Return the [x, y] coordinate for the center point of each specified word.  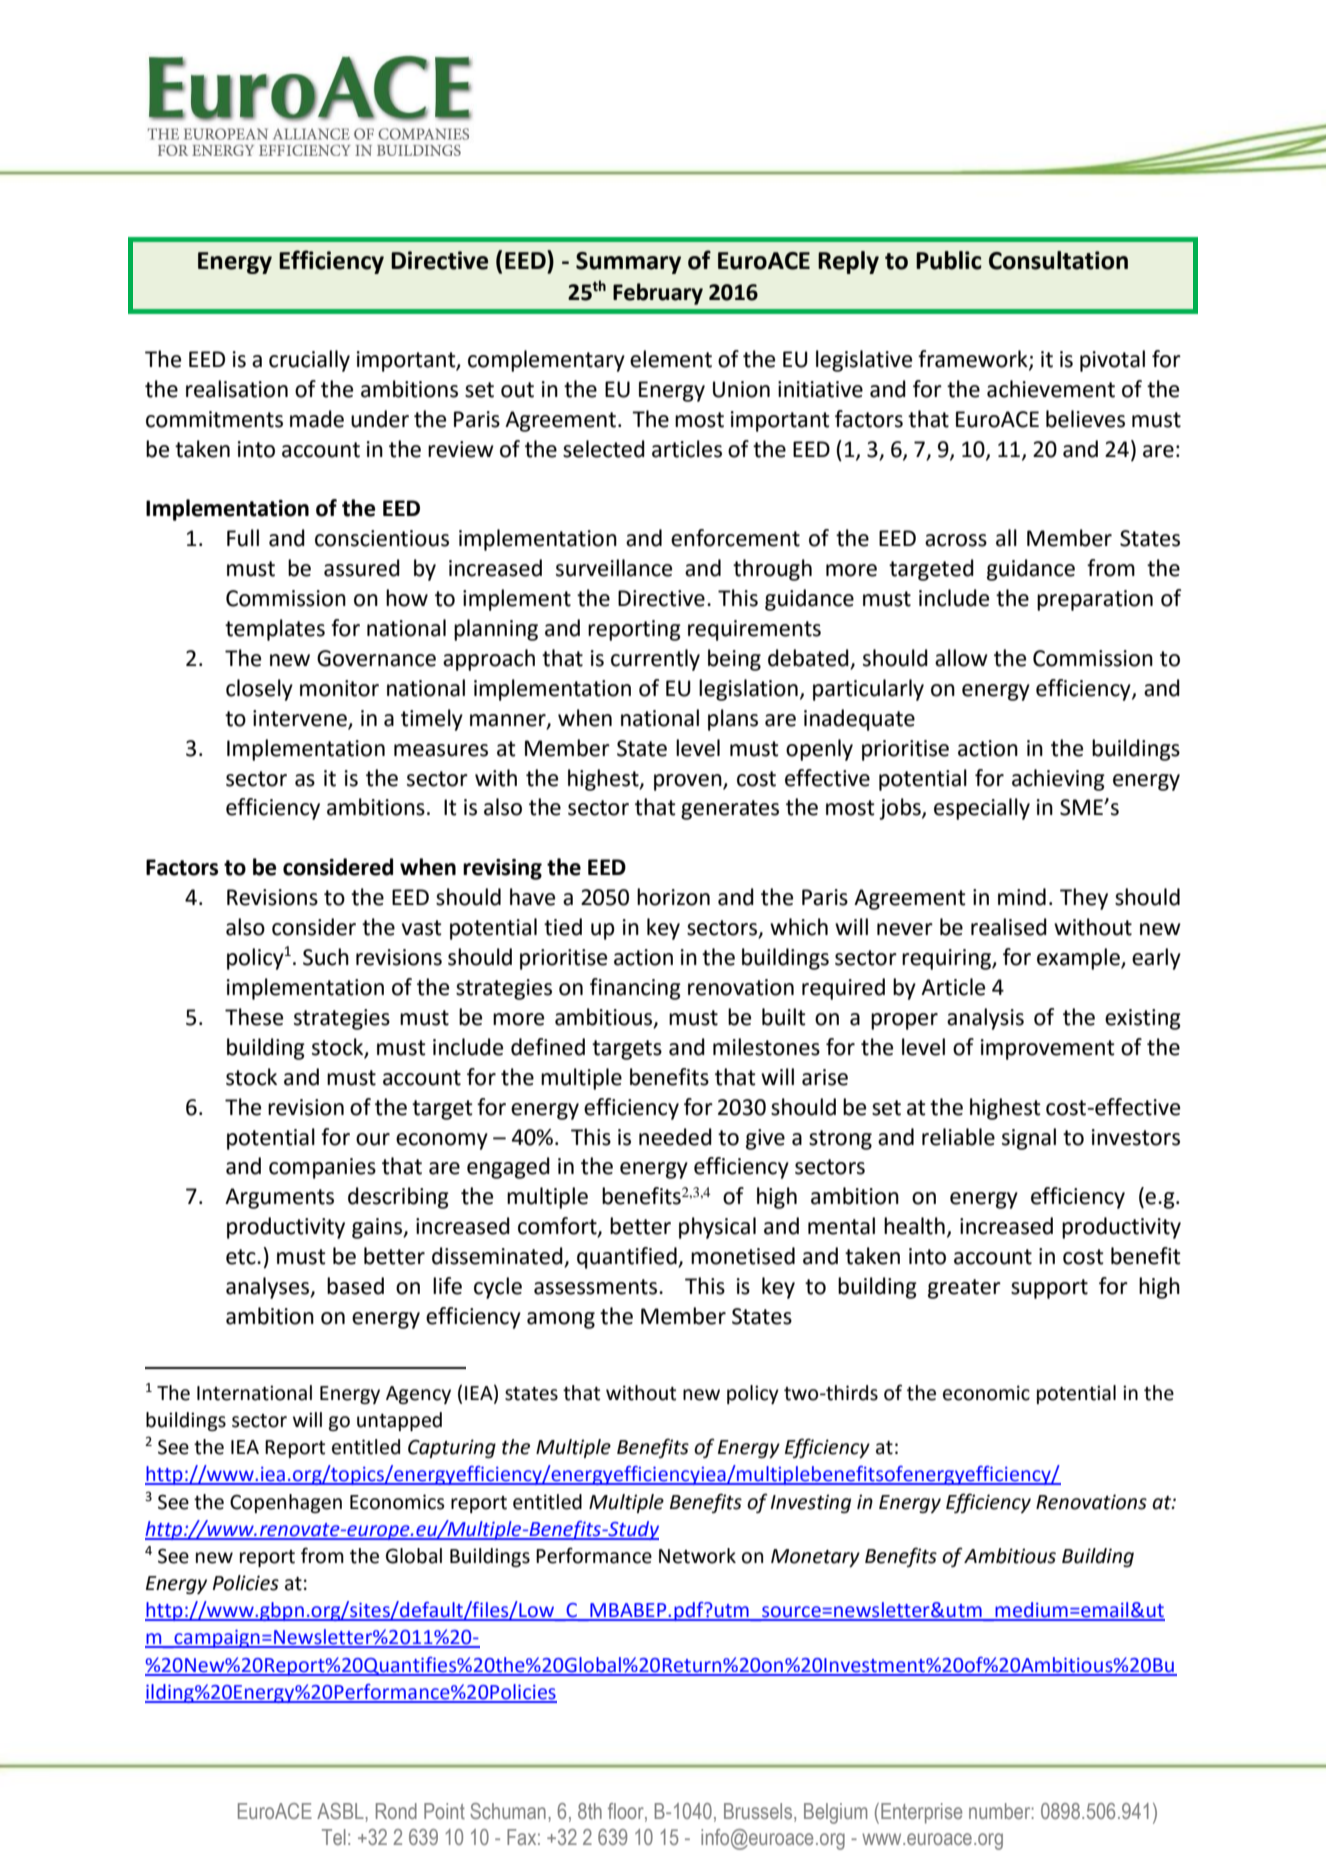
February [658, 294]
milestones [766, 1047]
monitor [339, 688]
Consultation [1058, 260]
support [1049, 1289]
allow [961, 658]
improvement [1048, 1049]
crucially [309, 361]
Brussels [759, 1812]
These [254, 1017]
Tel [334, 1837]
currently [655, 660]
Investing [811, 1503]
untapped [399, 1421]
